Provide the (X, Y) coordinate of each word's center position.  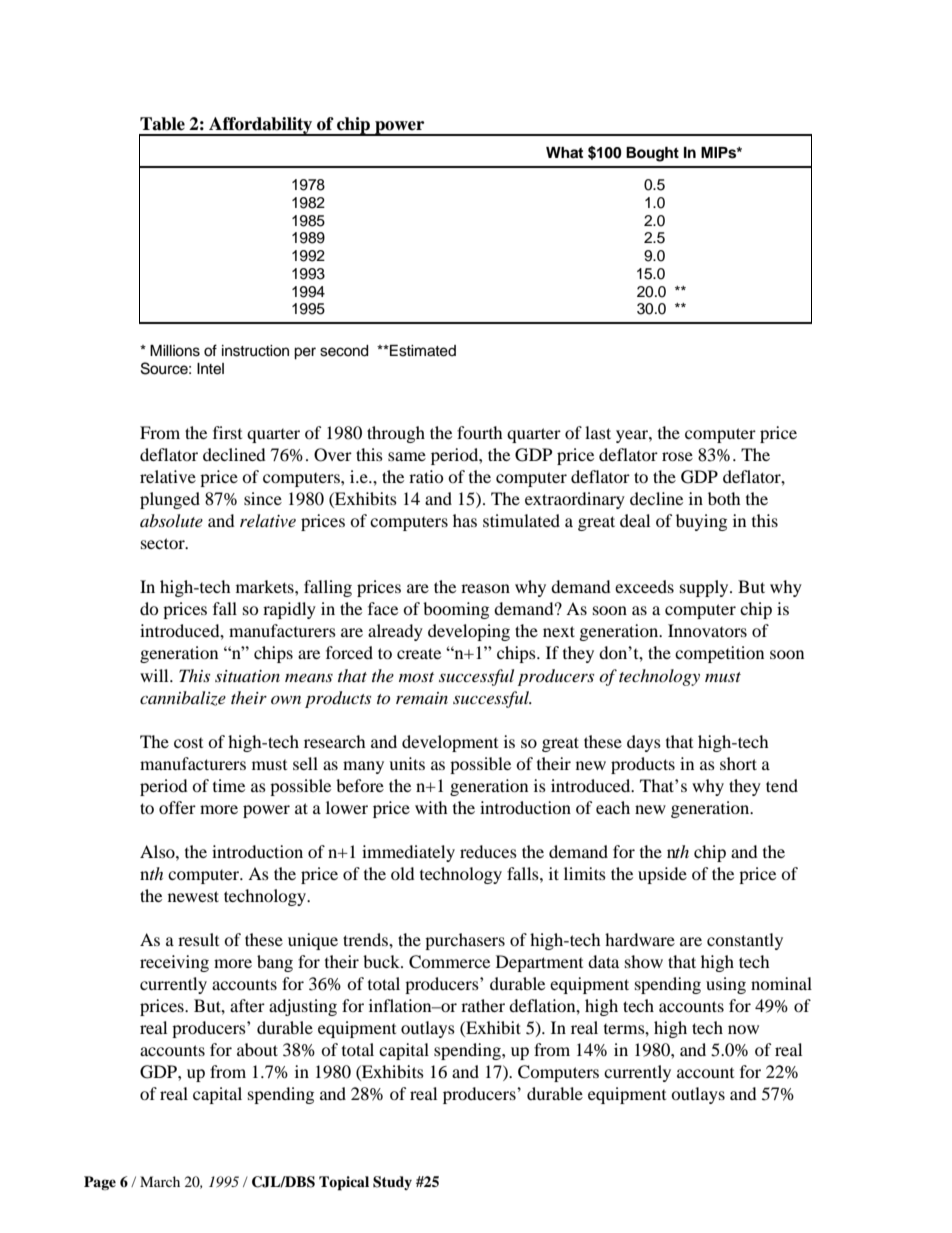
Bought (652, 154)
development (450, 743)
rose (677, 456)
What (564, 152)
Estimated (422, 351)
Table (162, 124)
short (738, 763)
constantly (745, 941)
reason (485, 588)
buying (701, 522)
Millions (175, 351)
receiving (174, 963)
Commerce (449, 962)
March (160, 1181)
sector (164, 543)
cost (188, 743)
